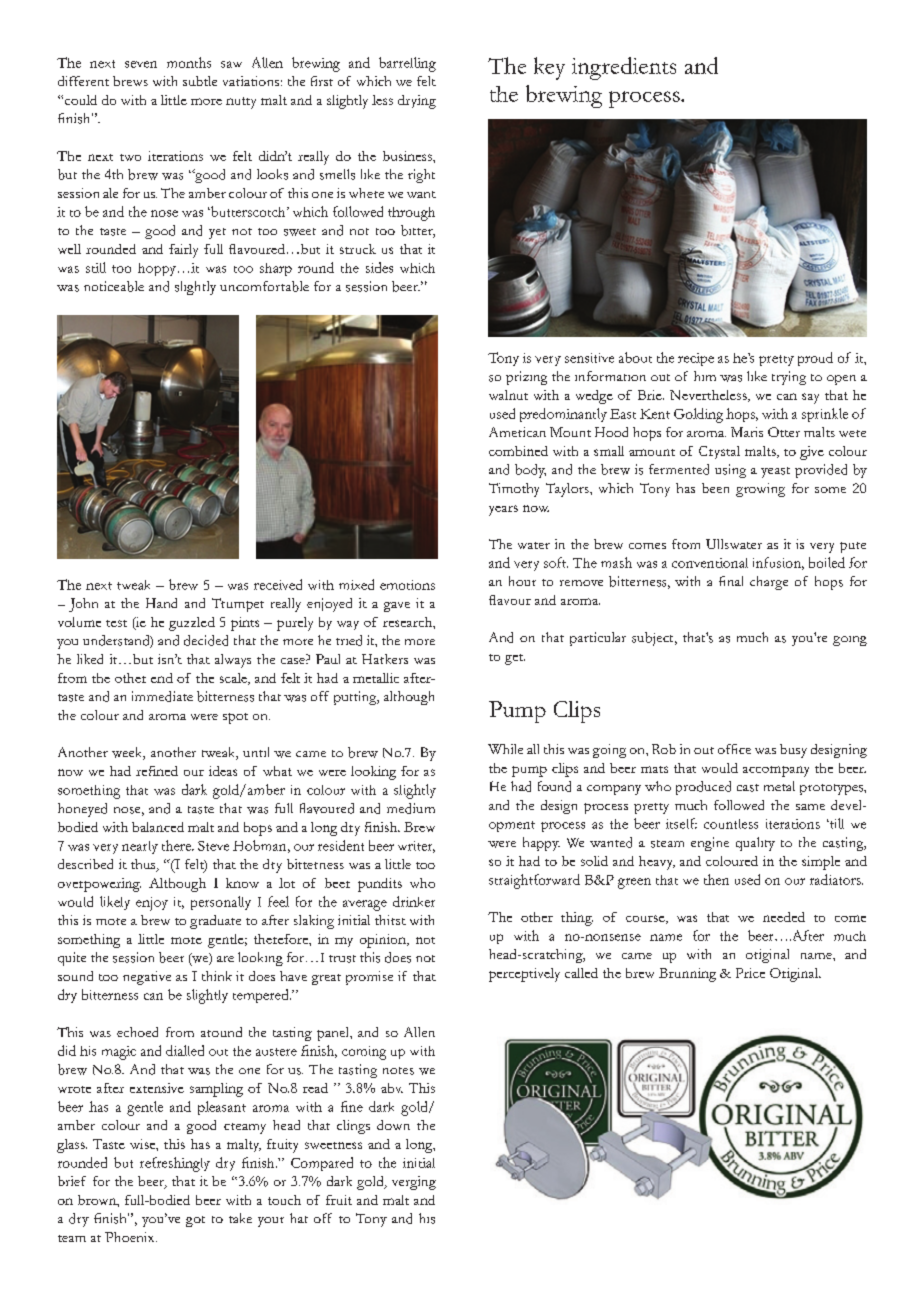 This screenshot has height=1308, width=924. What do you see at coordinates (200, 81) in the screenshot?
I see `subtle` at bounding box center [200, 81].
